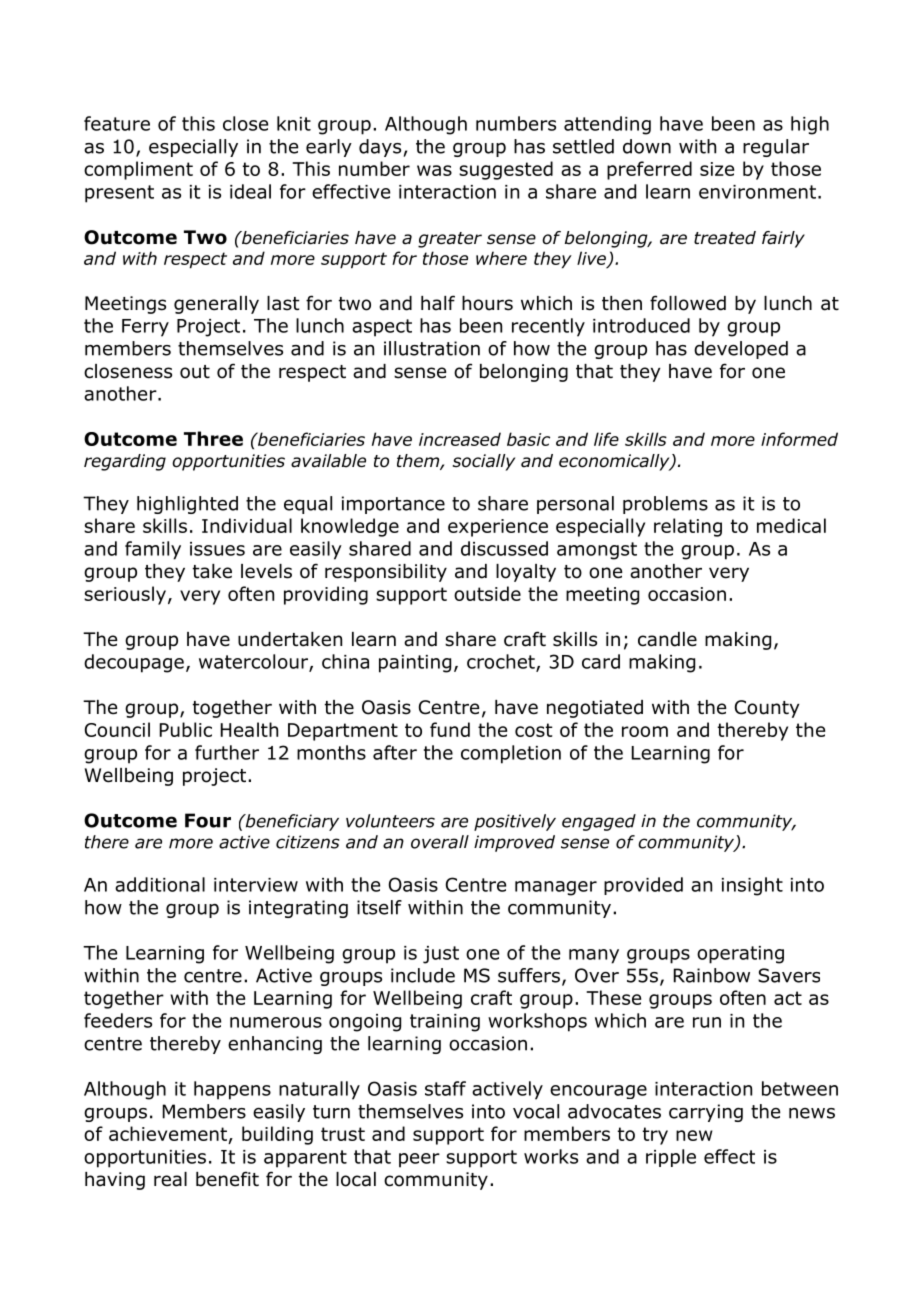 Image resolution: width=924 pixels, height=1308 pixels. Describe the element at coordinates (160, 884) in the screenshot. I see `additional` at that location.
